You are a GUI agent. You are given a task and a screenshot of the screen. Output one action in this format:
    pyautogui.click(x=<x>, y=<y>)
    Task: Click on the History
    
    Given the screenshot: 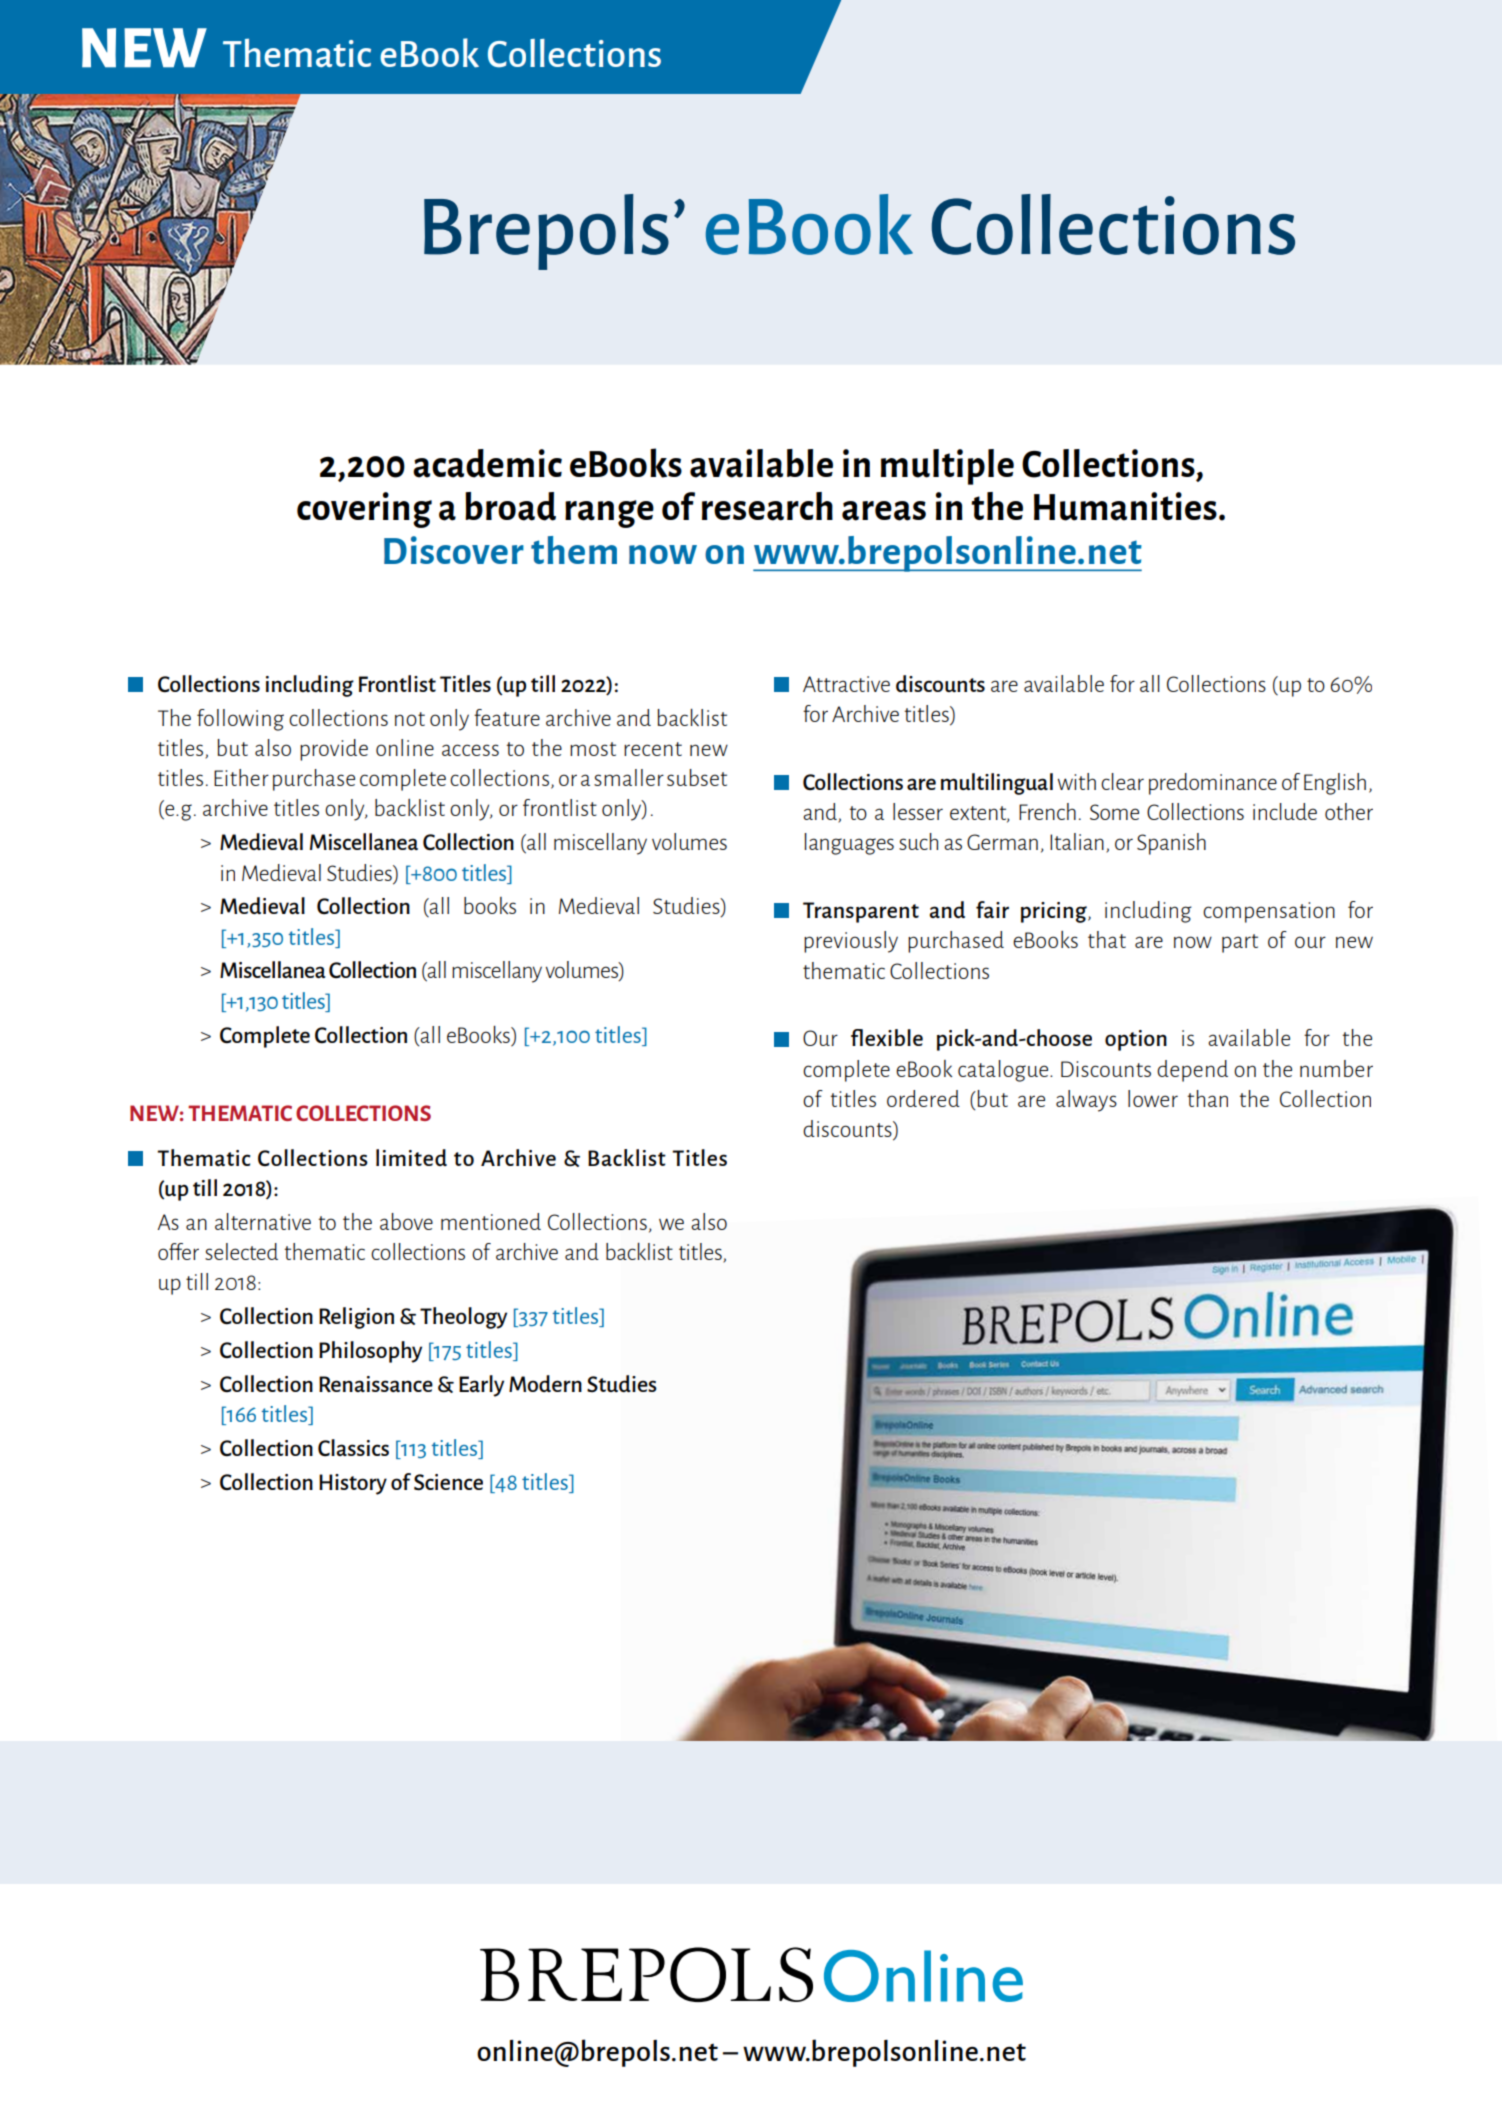 What is the action you would take?
    pyautogui.click(x=353, y=1484)
